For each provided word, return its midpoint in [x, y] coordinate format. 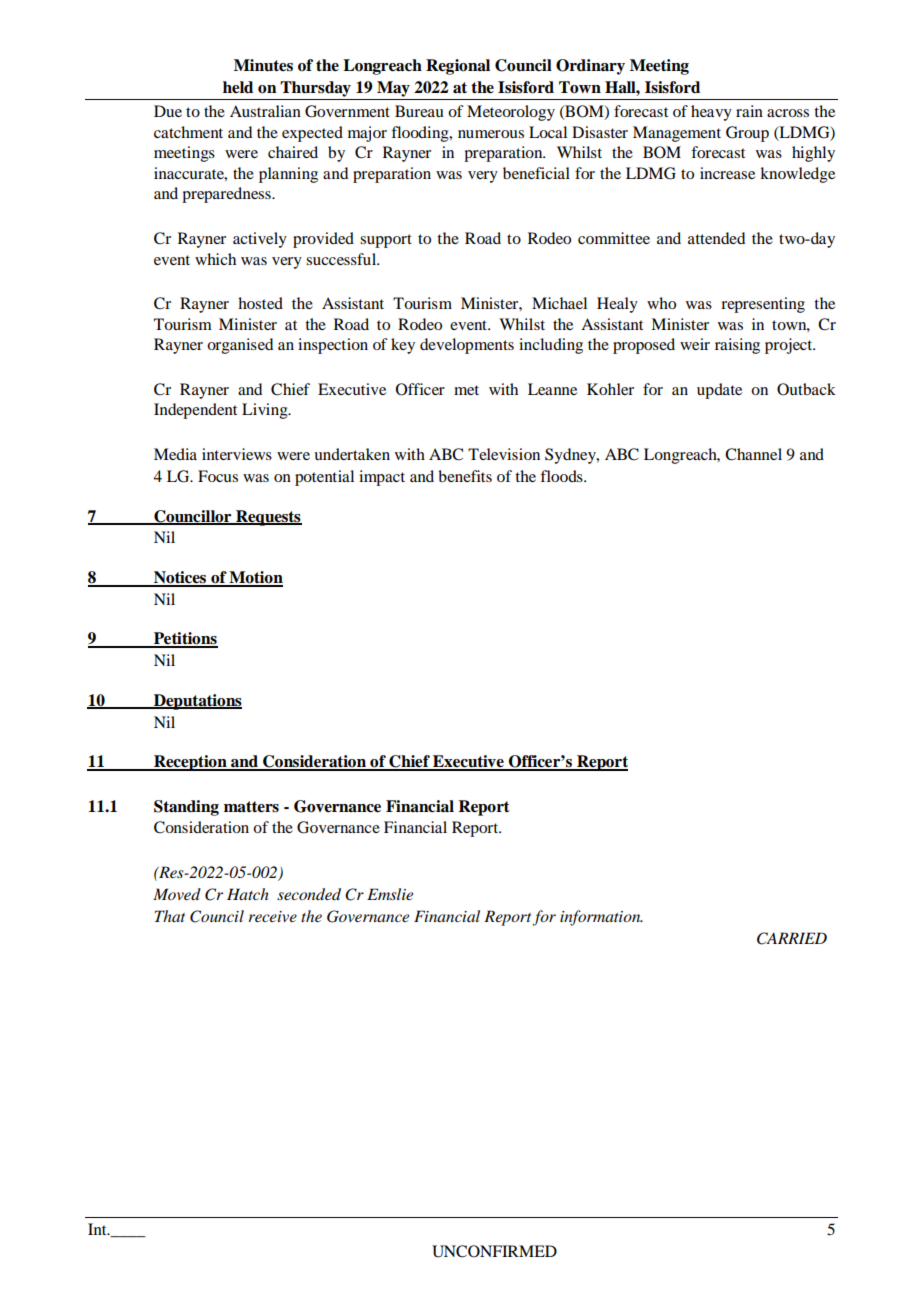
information [601, 918]
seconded [309, 894]
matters [251, 807]
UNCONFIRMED [494, 1251]
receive [272, 916]
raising [737, 346]
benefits [465, 476]
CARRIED [792, 938]
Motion [255, 578]
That [170, 916]
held [238, 87]
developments [467, 346]
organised [240, 346]
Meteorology [511, 113]
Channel [753, 454]
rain [749, 111]
